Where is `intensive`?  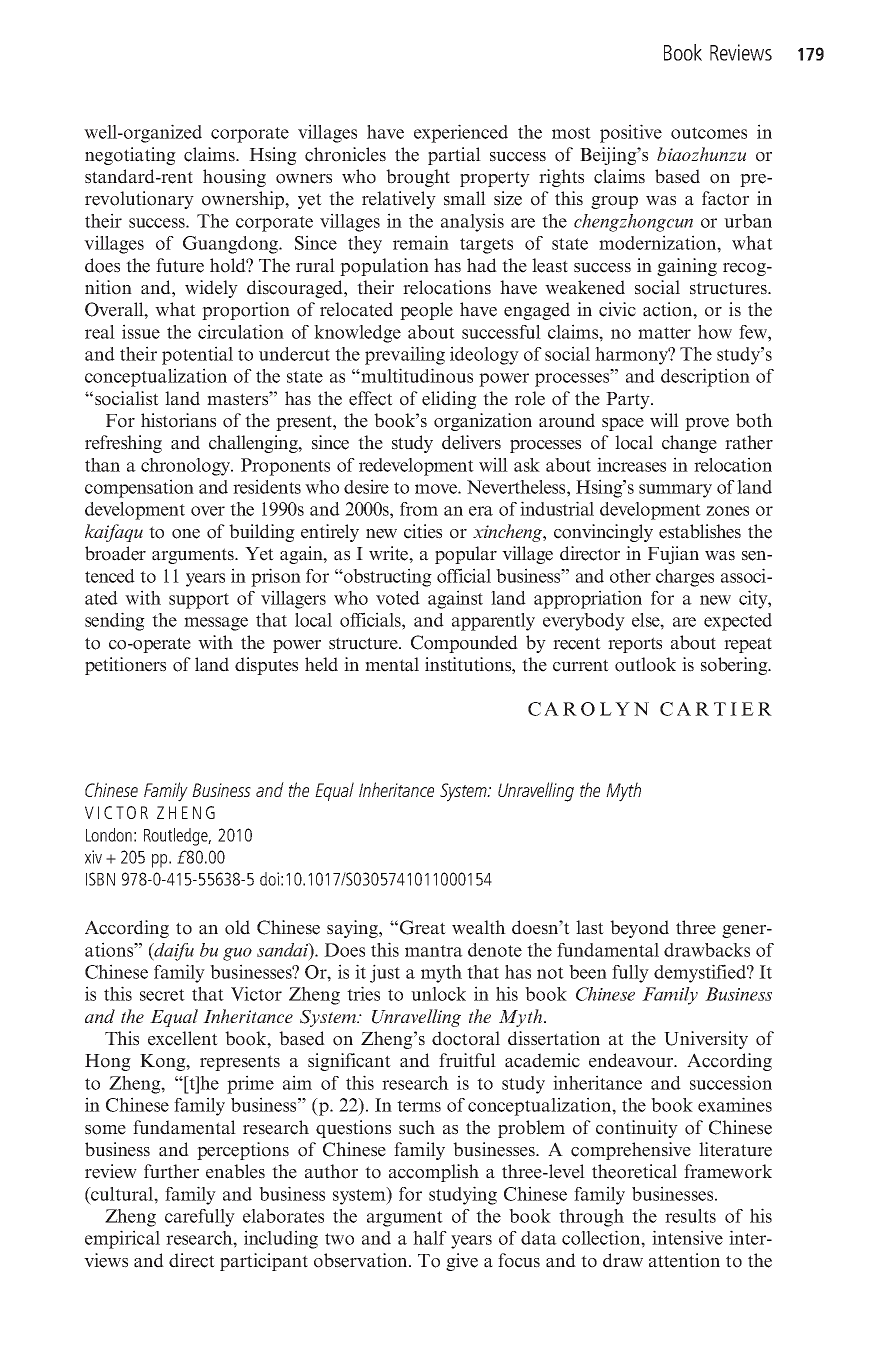 intensive is located at coordinates (687, 1237).
